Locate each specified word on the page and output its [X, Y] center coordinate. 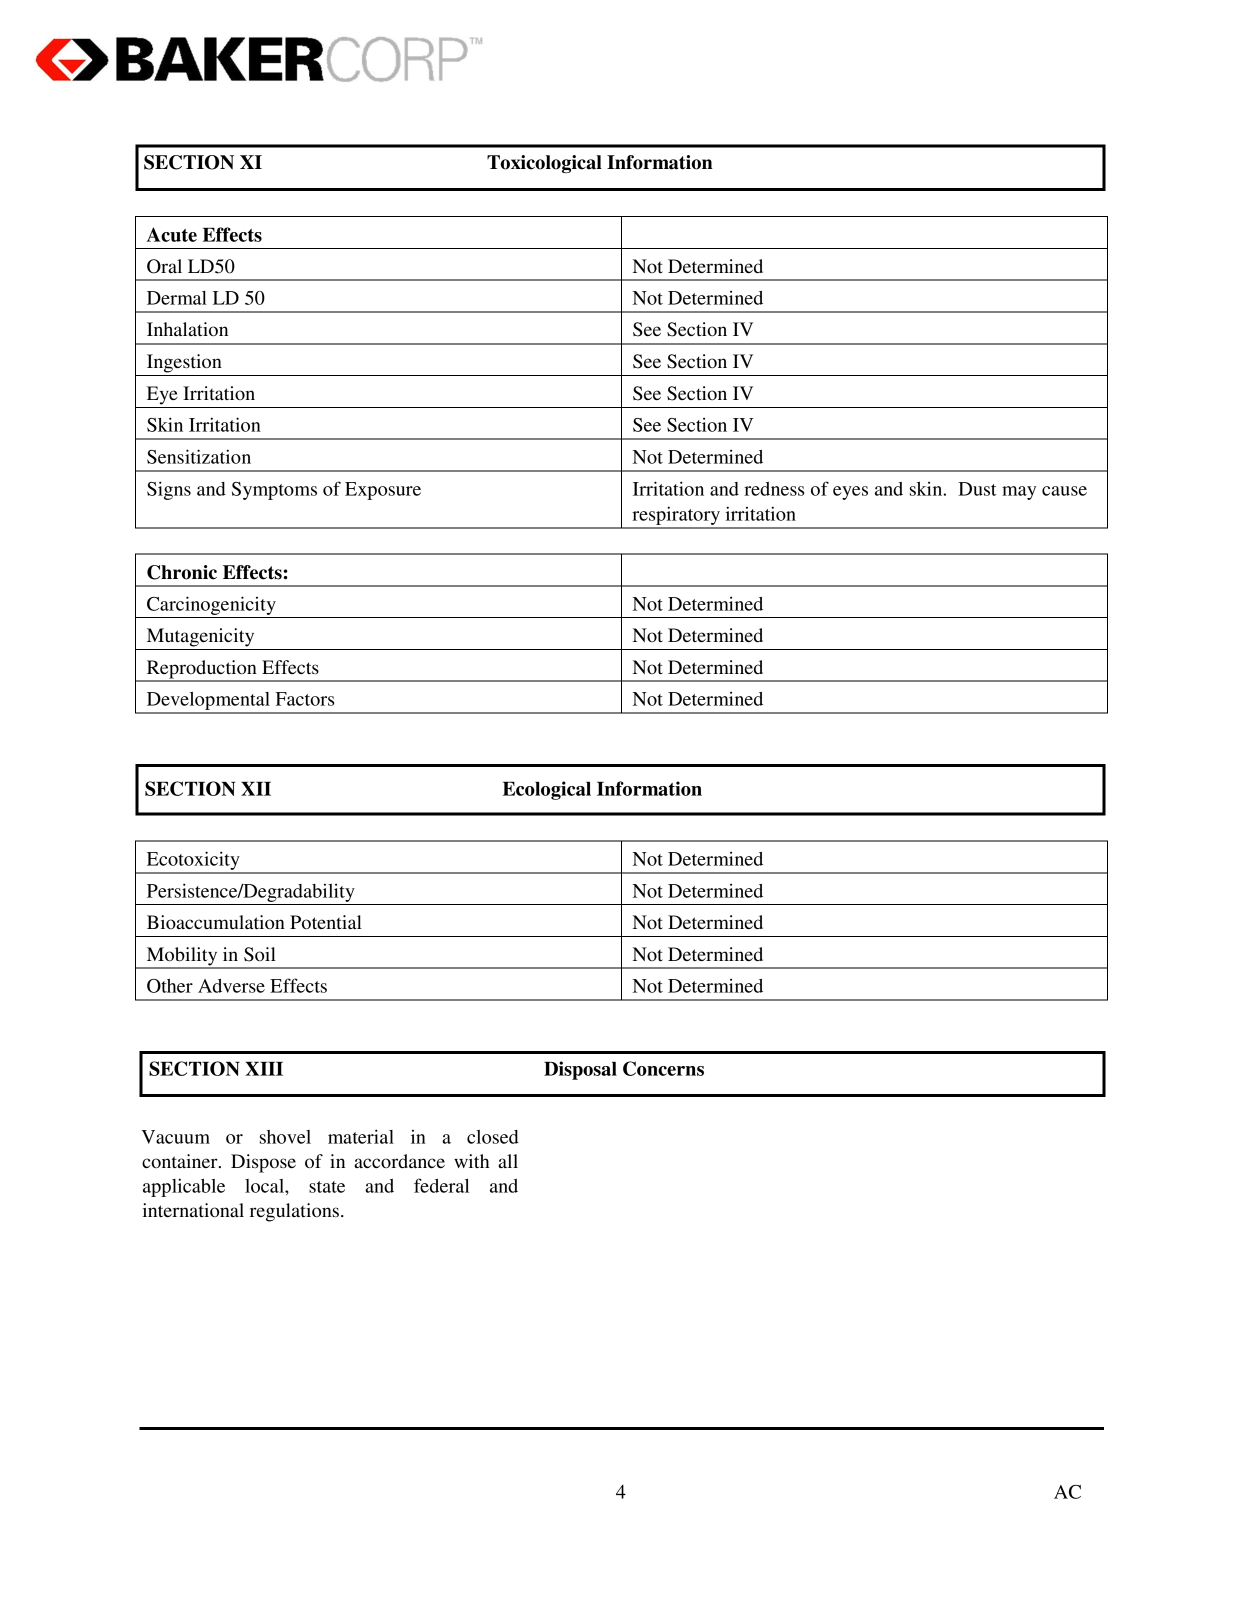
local [265, 1186]
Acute [172, 234]
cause [1064, 491]
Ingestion [184, 363]
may [1019, 493]
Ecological [547, 790]
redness [774, 489]
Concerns [663, 1068]
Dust [977, 489]
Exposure [383, 491]
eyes [850, 493]
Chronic [182, 572]
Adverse [231, 986]
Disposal [580, 1070]
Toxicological [544, 164]
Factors [305, 699]
